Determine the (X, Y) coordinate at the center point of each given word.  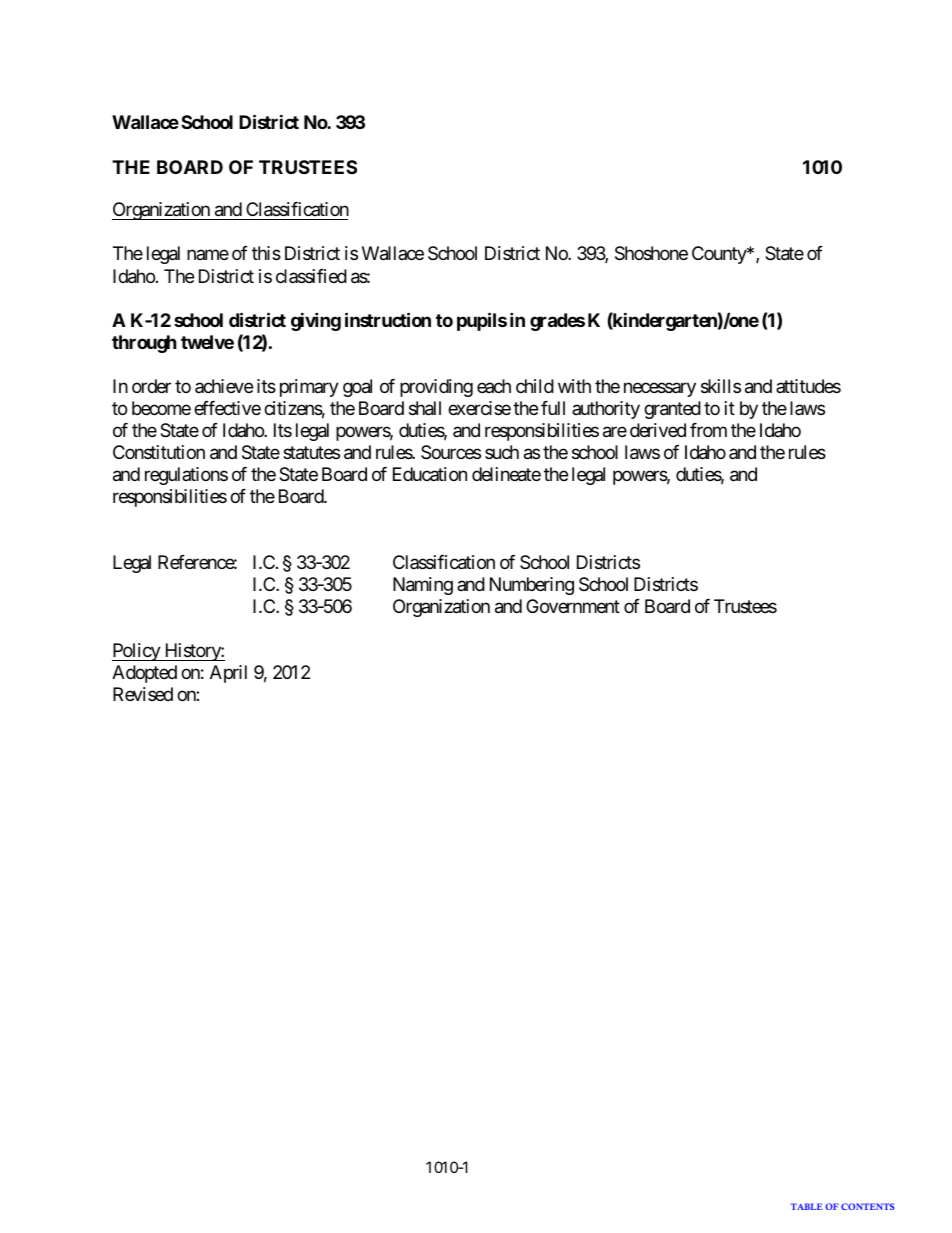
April (228, 674)
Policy (137, 652)
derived (658, 430)
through (144, 344)
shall (425, 408)
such (502, 452)
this (266, 253)
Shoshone (651, 253)
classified (311, 276)
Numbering (532, 586)
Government (573, 606)
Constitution (159, 452)
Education (430, 474)
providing (436, 388)
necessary (660, 390)
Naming (423, 586)
